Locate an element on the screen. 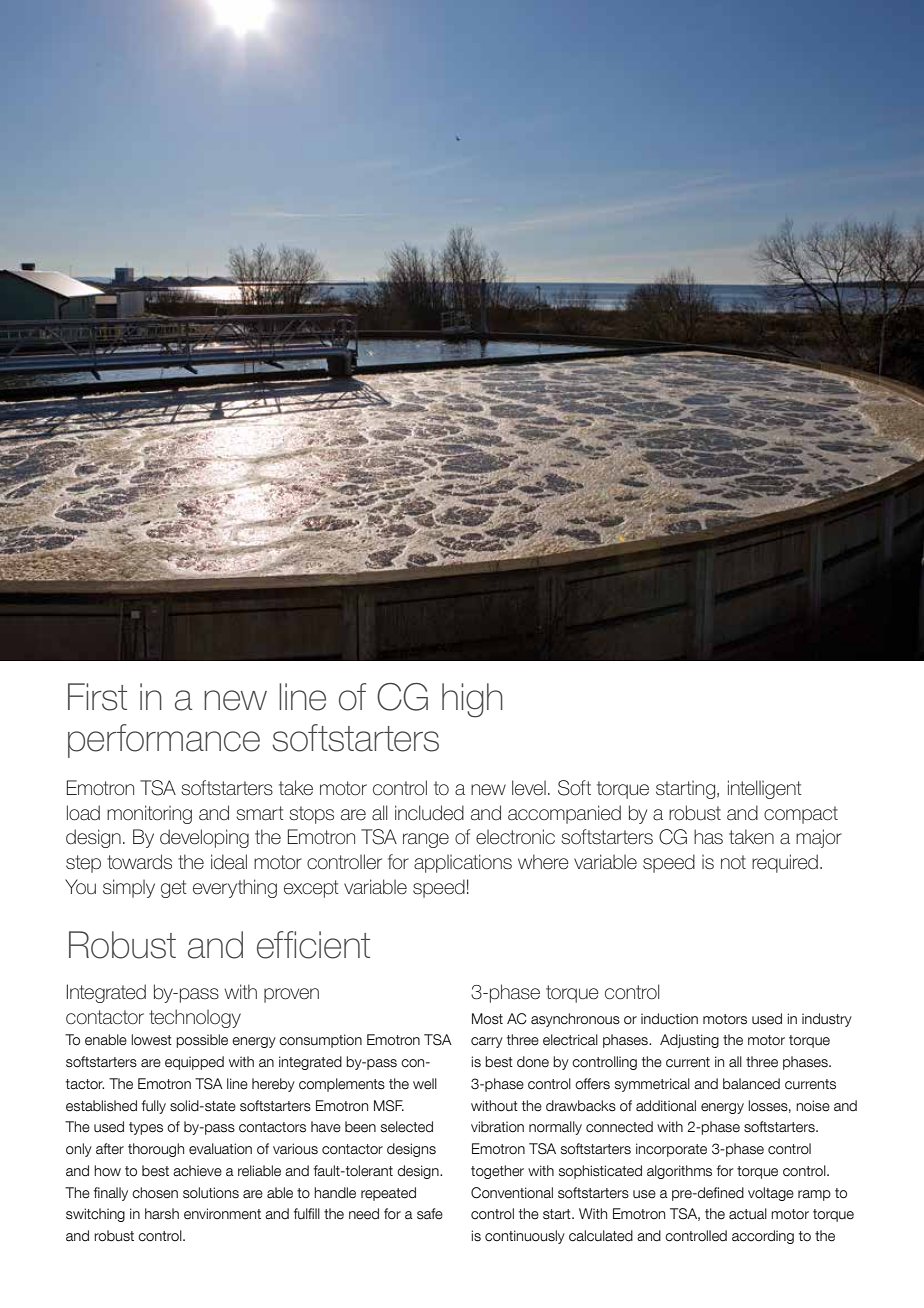 This screenshot has width=924, height=1308. harsh is located at coordinates (162, 1214).
